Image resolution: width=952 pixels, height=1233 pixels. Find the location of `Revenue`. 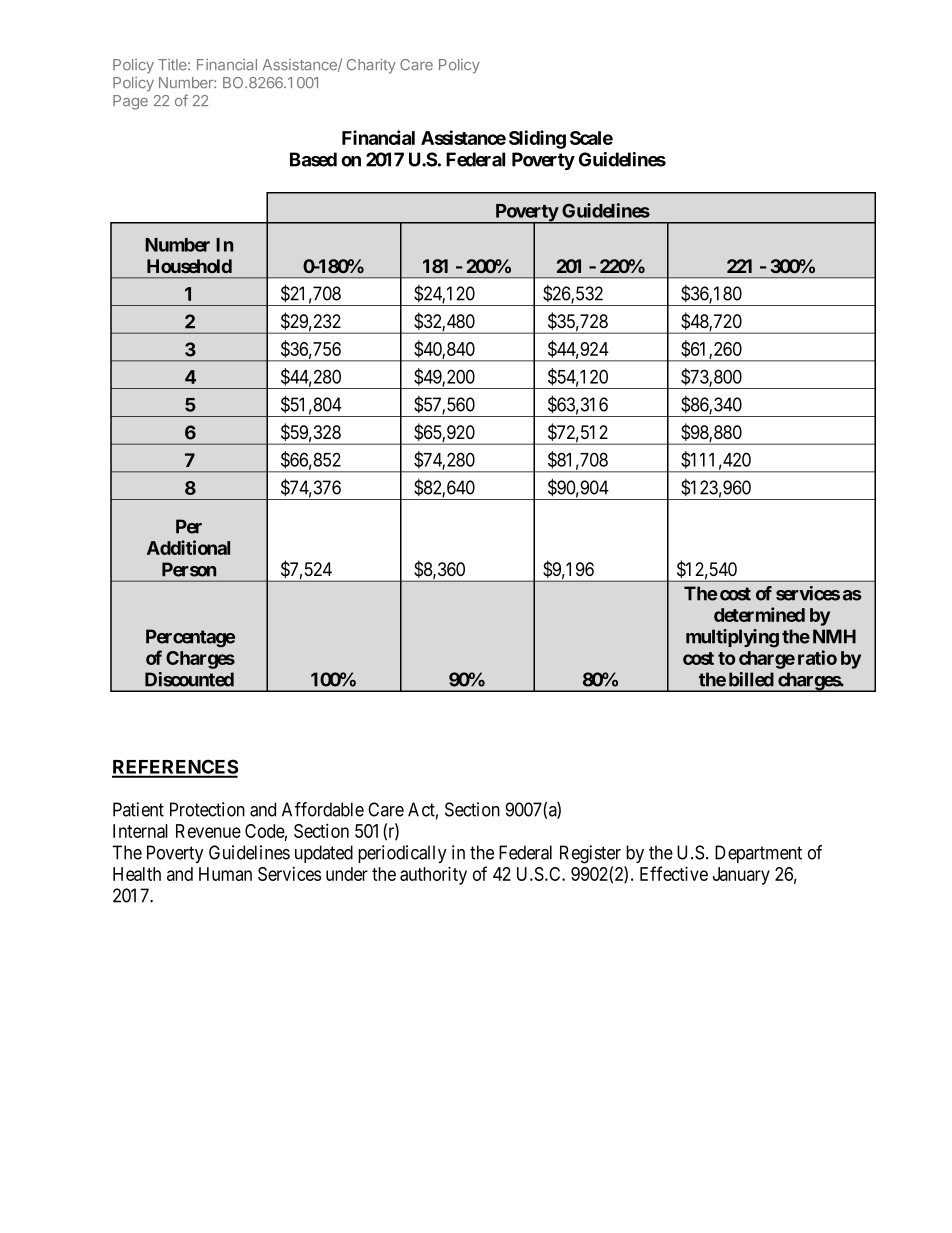

Revenue is located at coordinates (208, 831).
